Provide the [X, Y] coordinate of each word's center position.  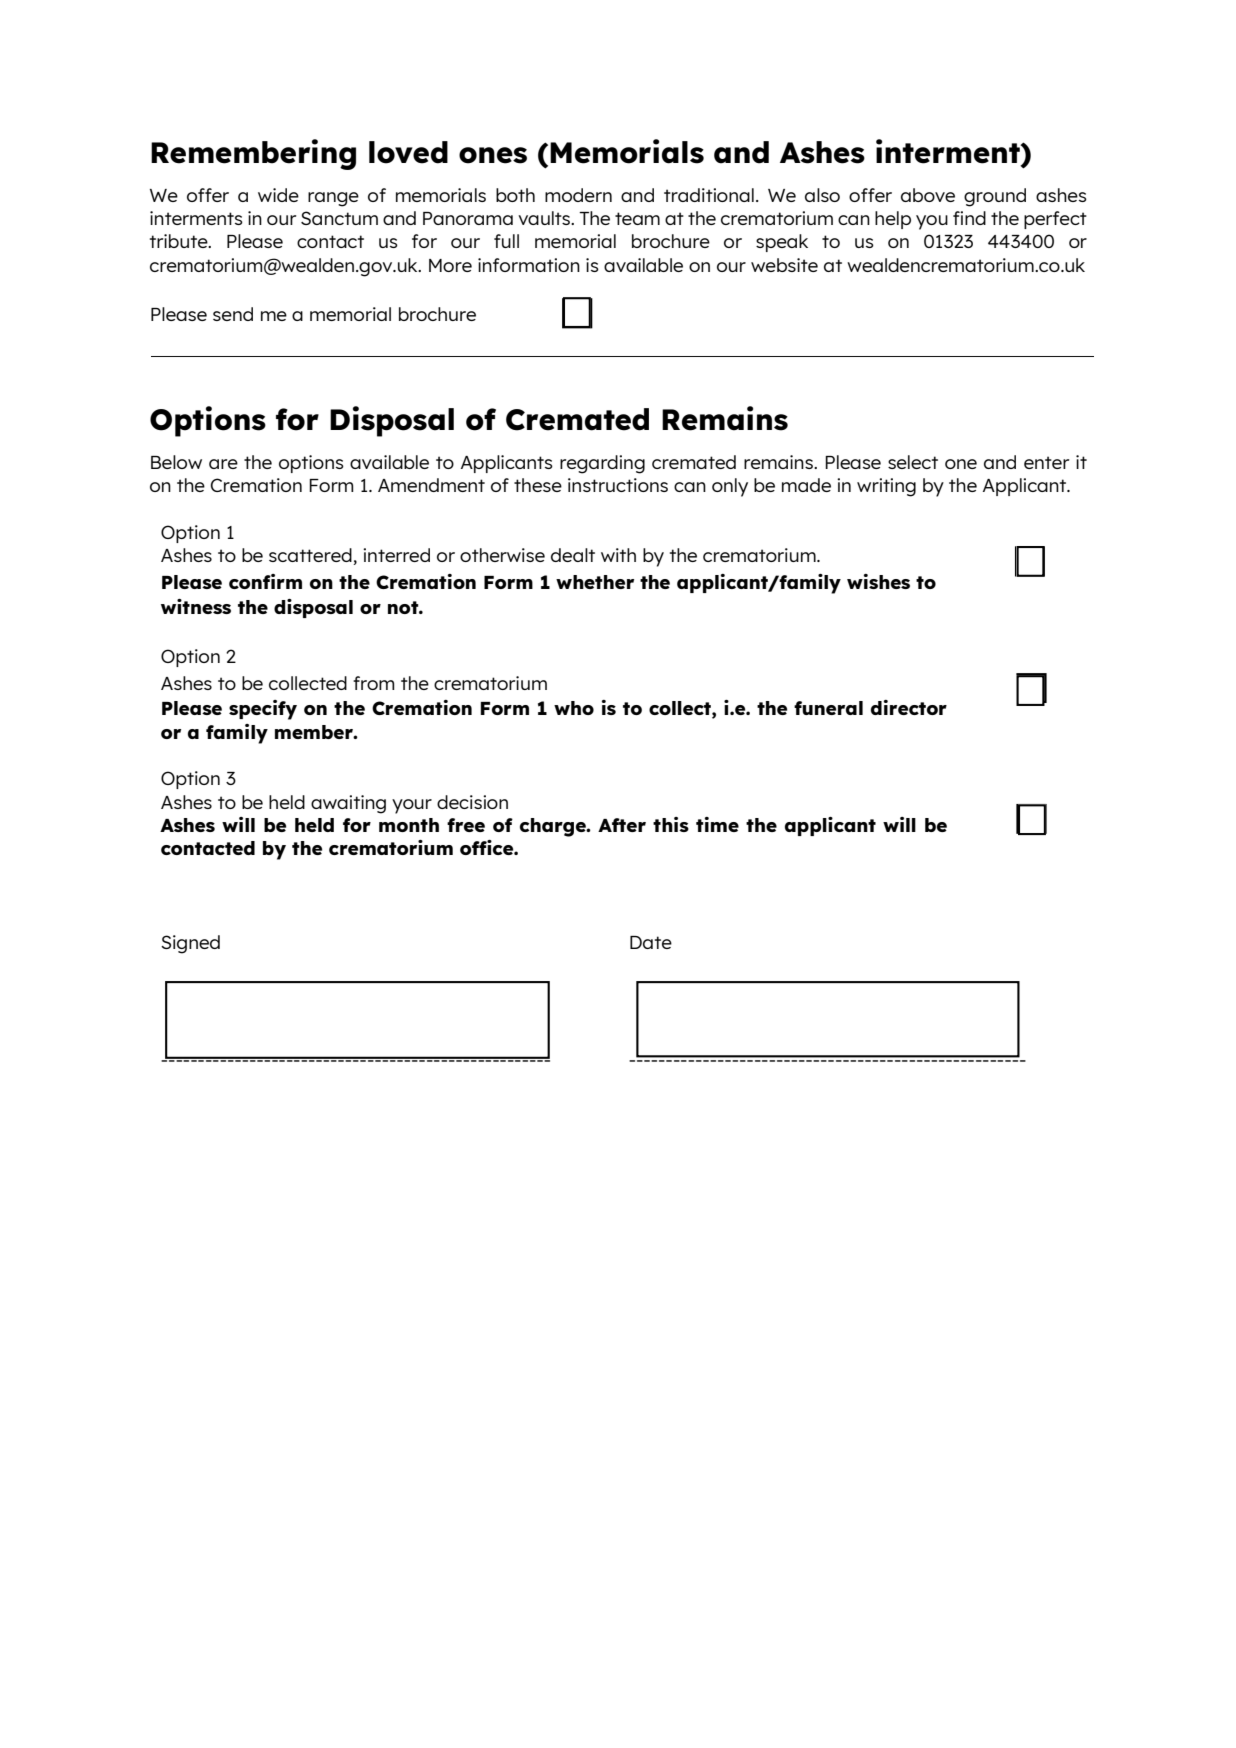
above [928, 195]
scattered [311, 556]
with [618, 555]
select [913, 462]
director [909, 707]
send [233, 314]
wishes [878, 581]
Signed [190, 944]
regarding [602, 464]
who [574, 708]
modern [578, 195]
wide [278, 195]
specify [263, 710]
